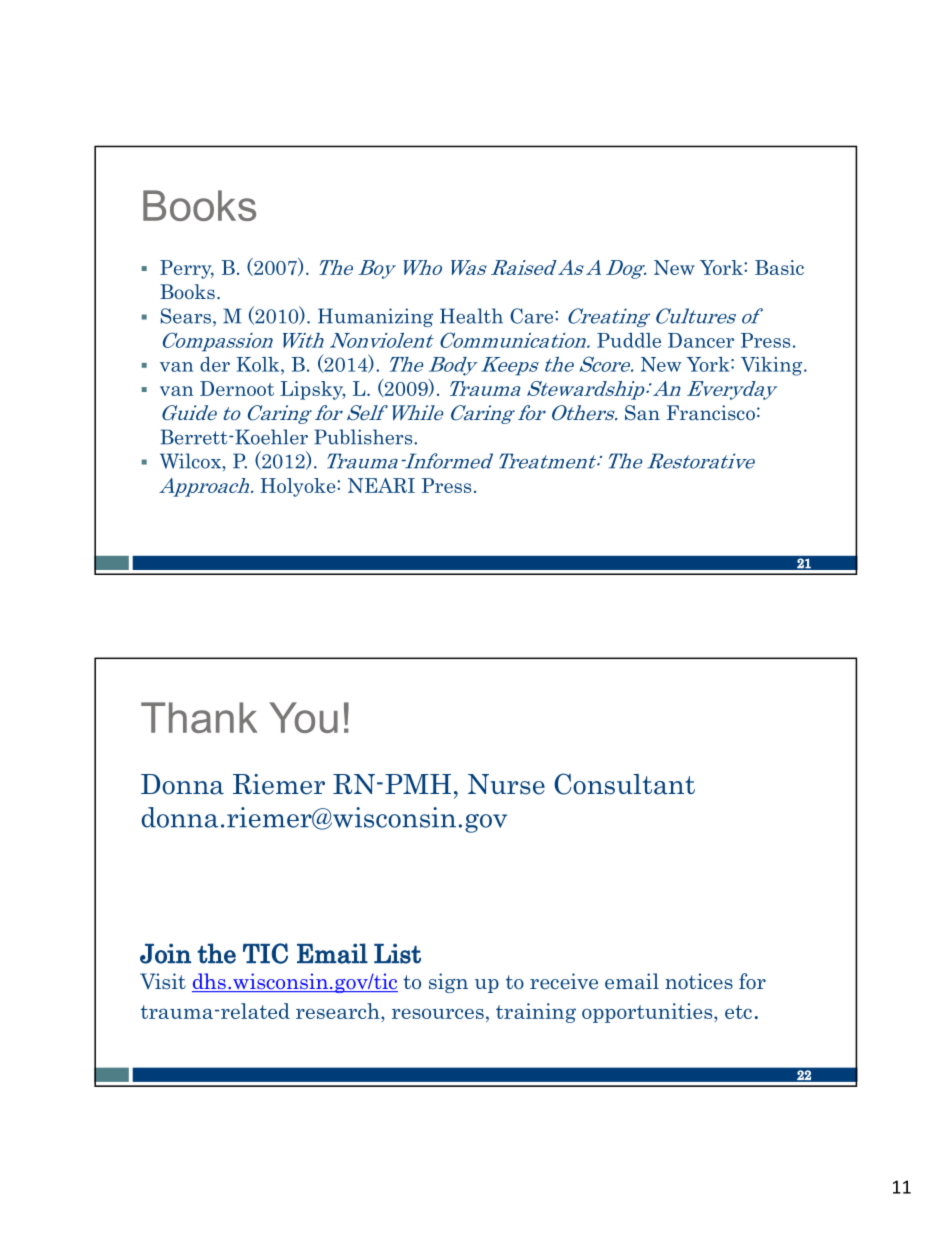  What do you see at coordinates (779, 267) in the page?
I see `Basic` at bounding box center [779, 267].
